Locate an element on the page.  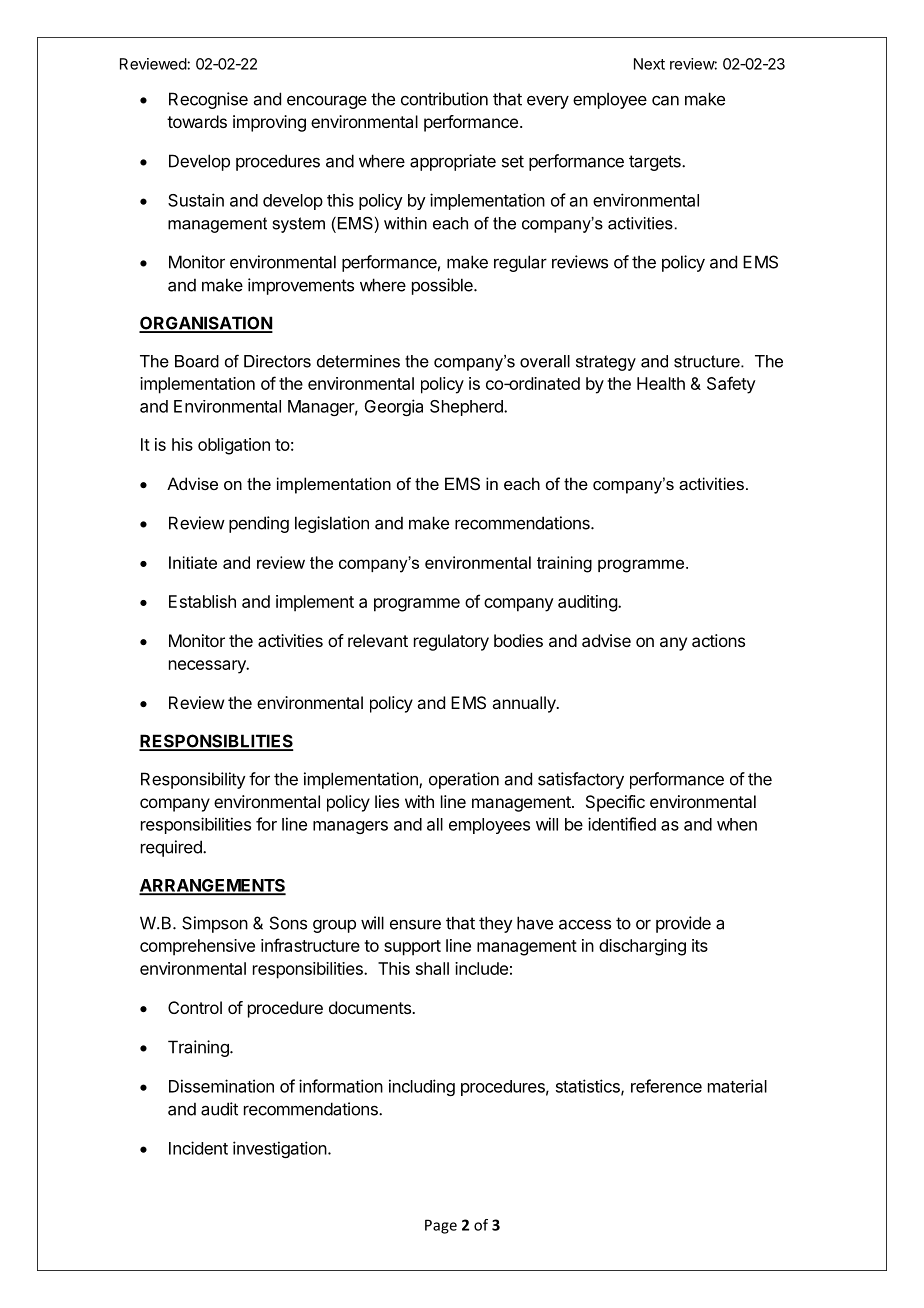
reference is located at coordinates (666, 1086).
